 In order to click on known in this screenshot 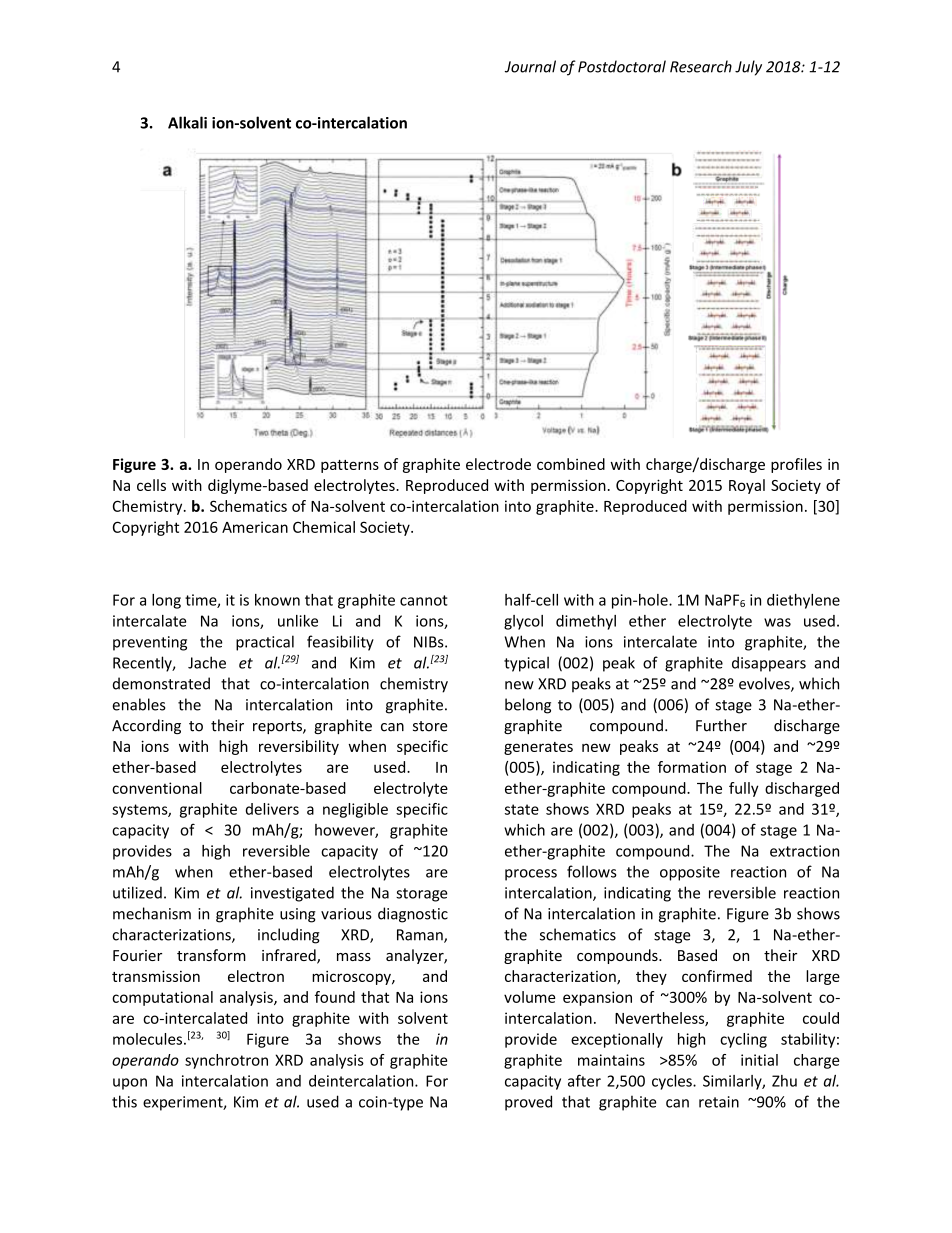, I will do `click(277, 600)`.
